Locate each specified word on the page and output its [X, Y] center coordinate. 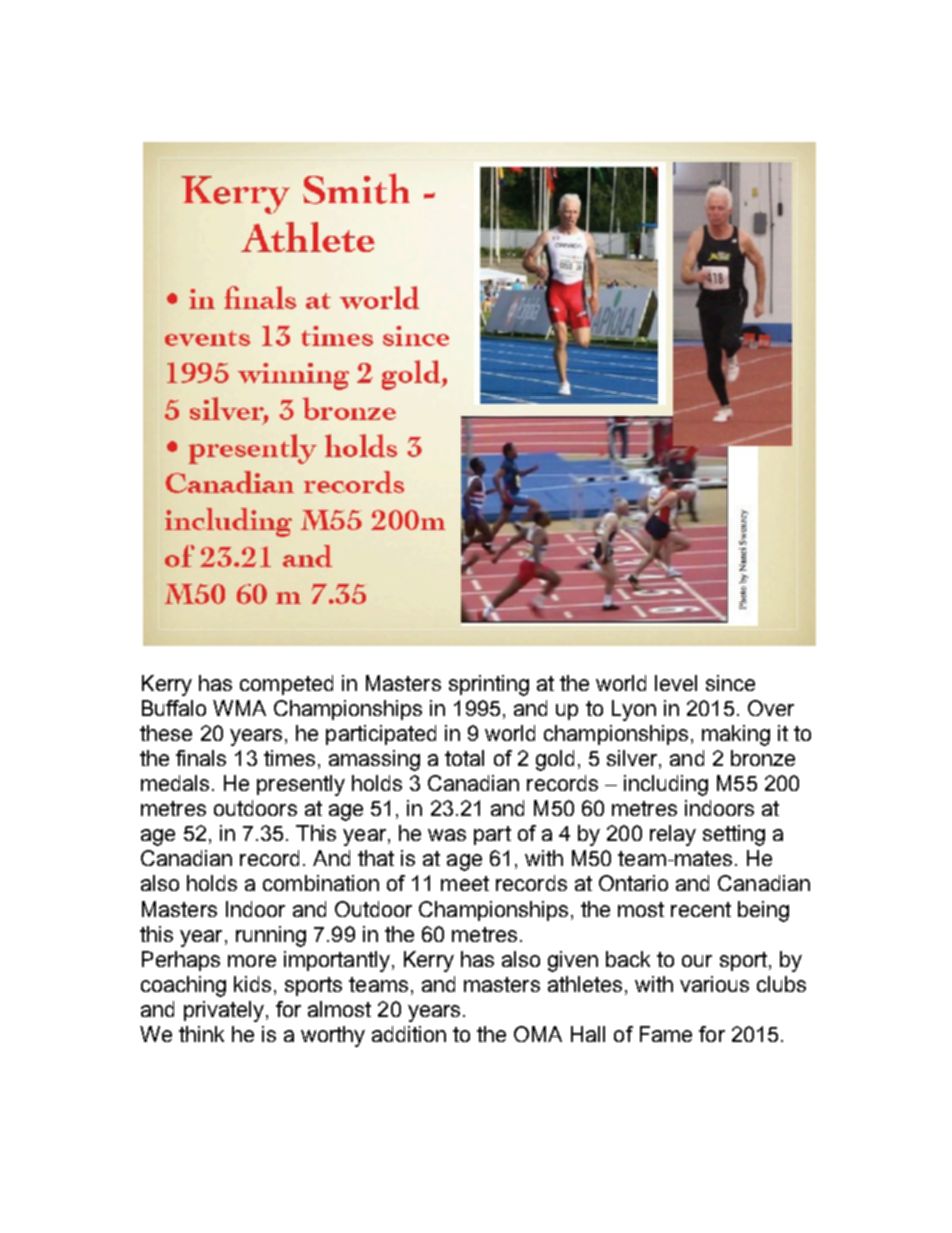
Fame [666, 1034]
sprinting [489, 685]
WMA [239, 708]
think [201, 1034]
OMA [538, 1034]
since [730, 683]
